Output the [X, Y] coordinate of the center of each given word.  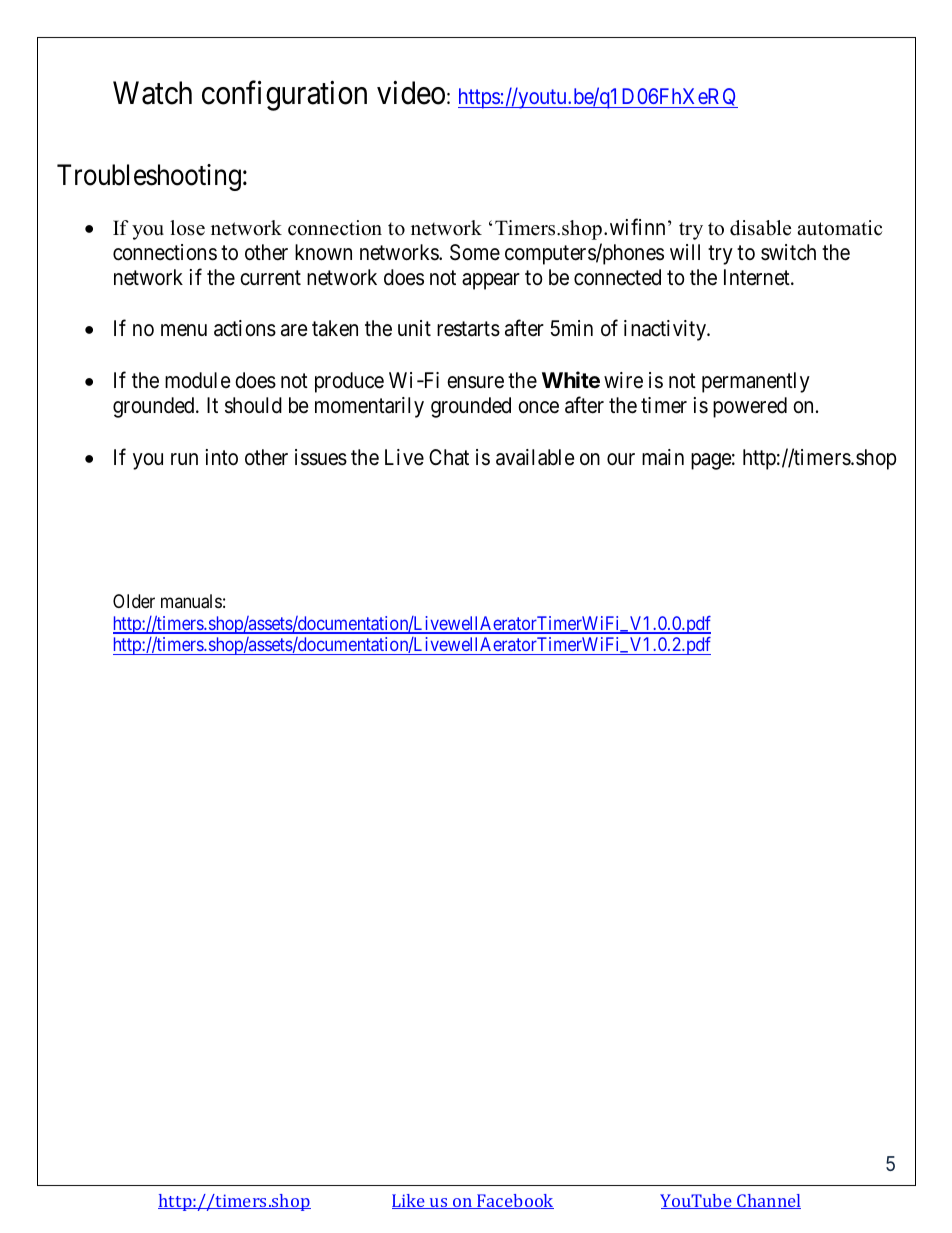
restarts [468, 329]
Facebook [514, 1201]
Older [134, 601]
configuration [284, 96]
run [184, 459]
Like [409, 1201]
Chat [449, 457]
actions [245, 328]
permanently [756, 382]
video [411, 93]
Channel [768, 1201]
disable [760, 228]
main [663, 457]
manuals [191, 601]
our [621, 459]
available [535, 457]
